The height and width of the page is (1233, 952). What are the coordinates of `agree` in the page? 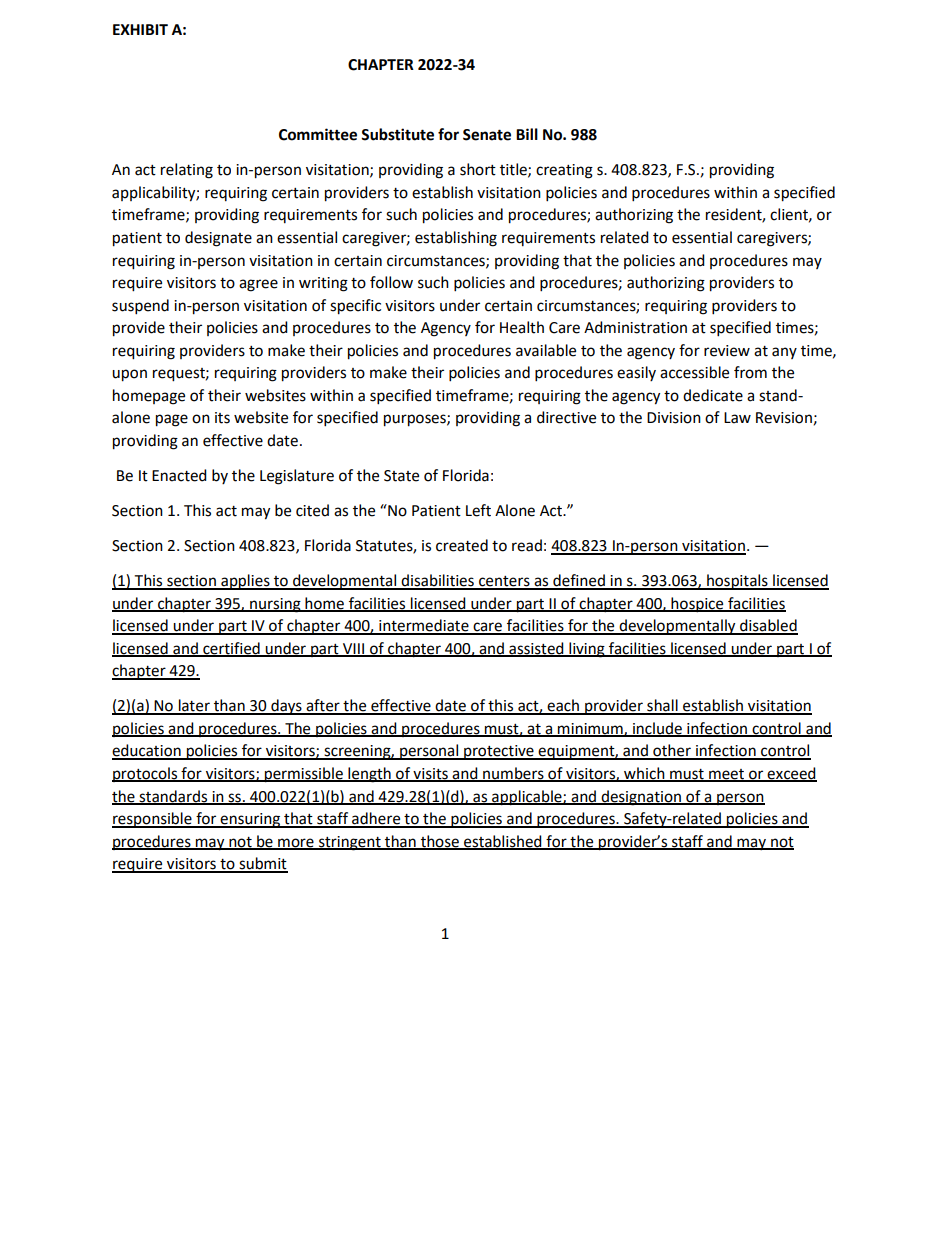 It's located at (258, 285).
